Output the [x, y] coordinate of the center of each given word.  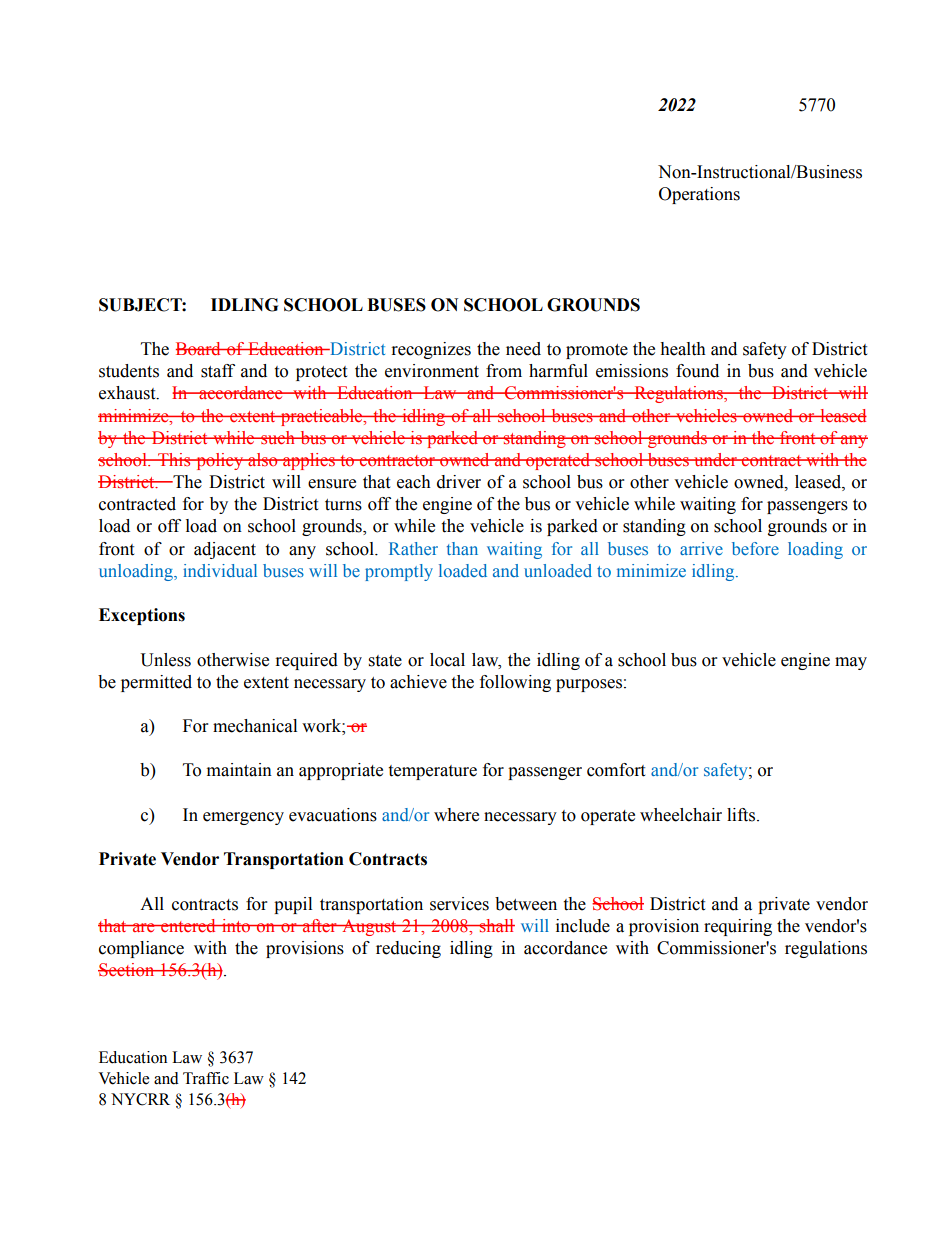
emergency [243, 818]
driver [459, 482]
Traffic [206, 1078]
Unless [165, 660]
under [716, 460]
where [456, 815]
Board [199, 348]
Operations [699, 195]
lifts [742, 815]
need [523, 349]
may [851, 663]
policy [220, 461]
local [447, 660]
